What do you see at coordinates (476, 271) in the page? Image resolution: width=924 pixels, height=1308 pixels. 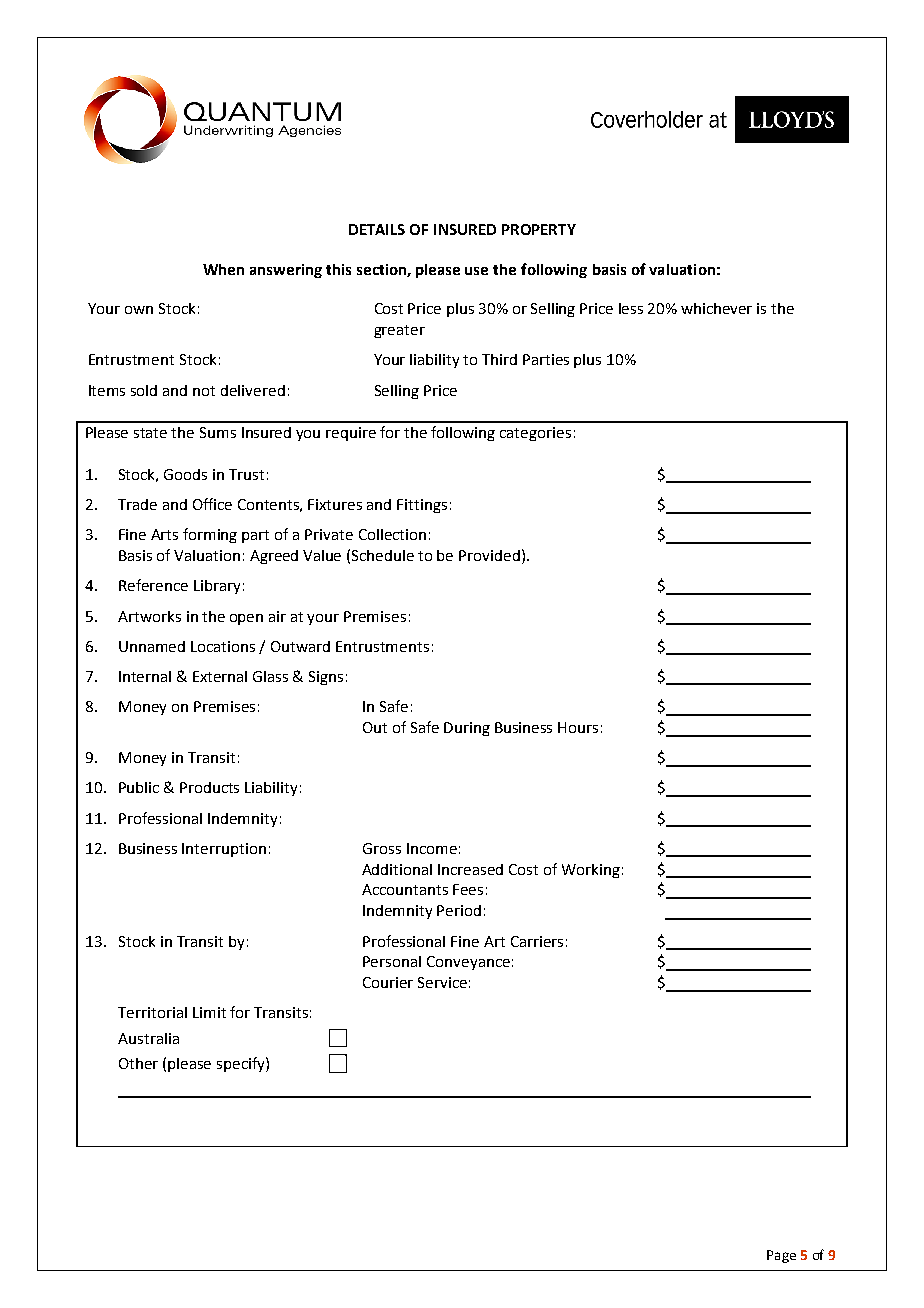 I see `use` at bounding box center [476, 271].
